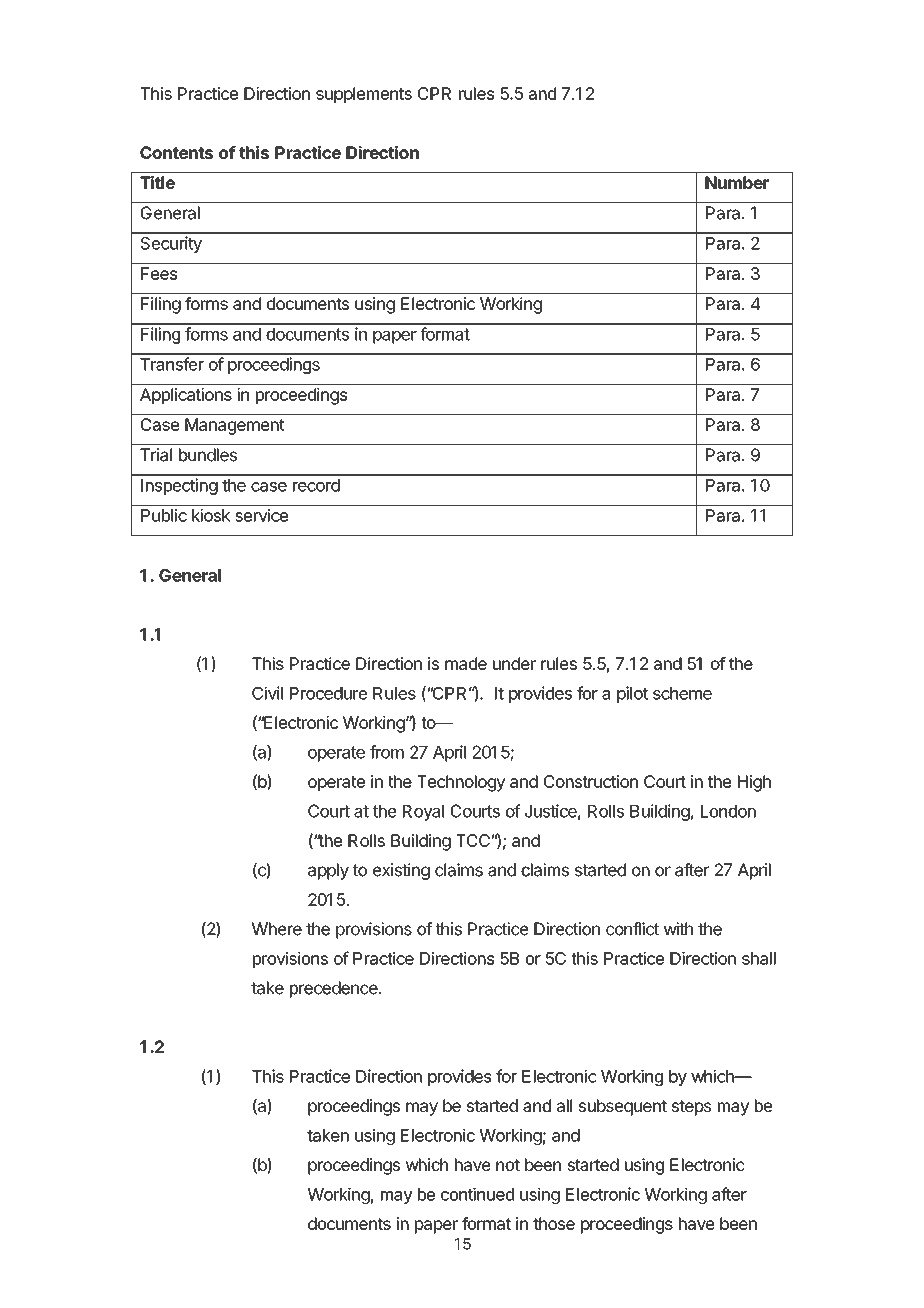 The height and width of the page is (1308, 924). I want to click on Contents, so click(176, 152).
